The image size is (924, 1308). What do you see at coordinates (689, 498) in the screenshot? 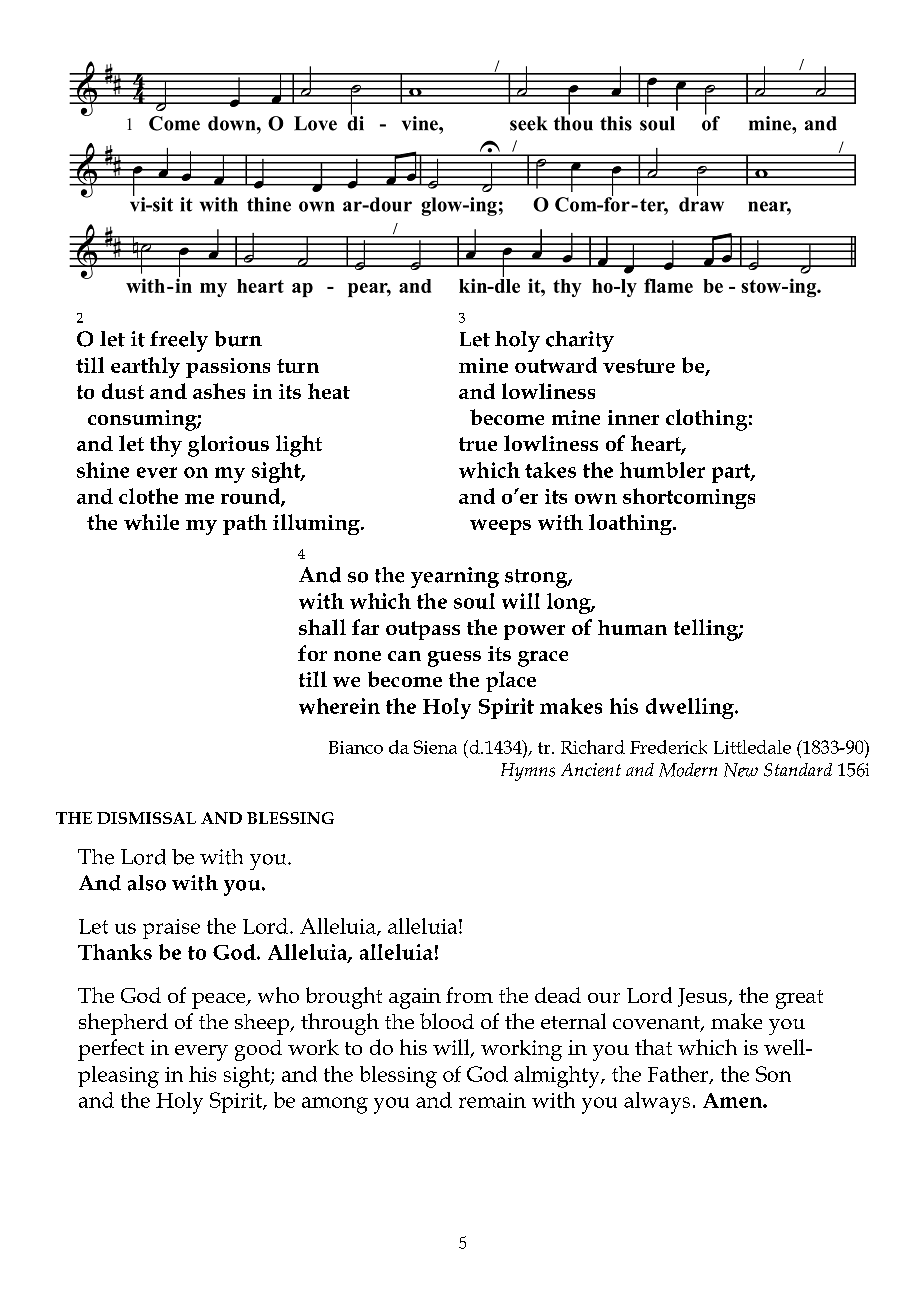
I see `shortcomings` at bounding box center [689, 498].
